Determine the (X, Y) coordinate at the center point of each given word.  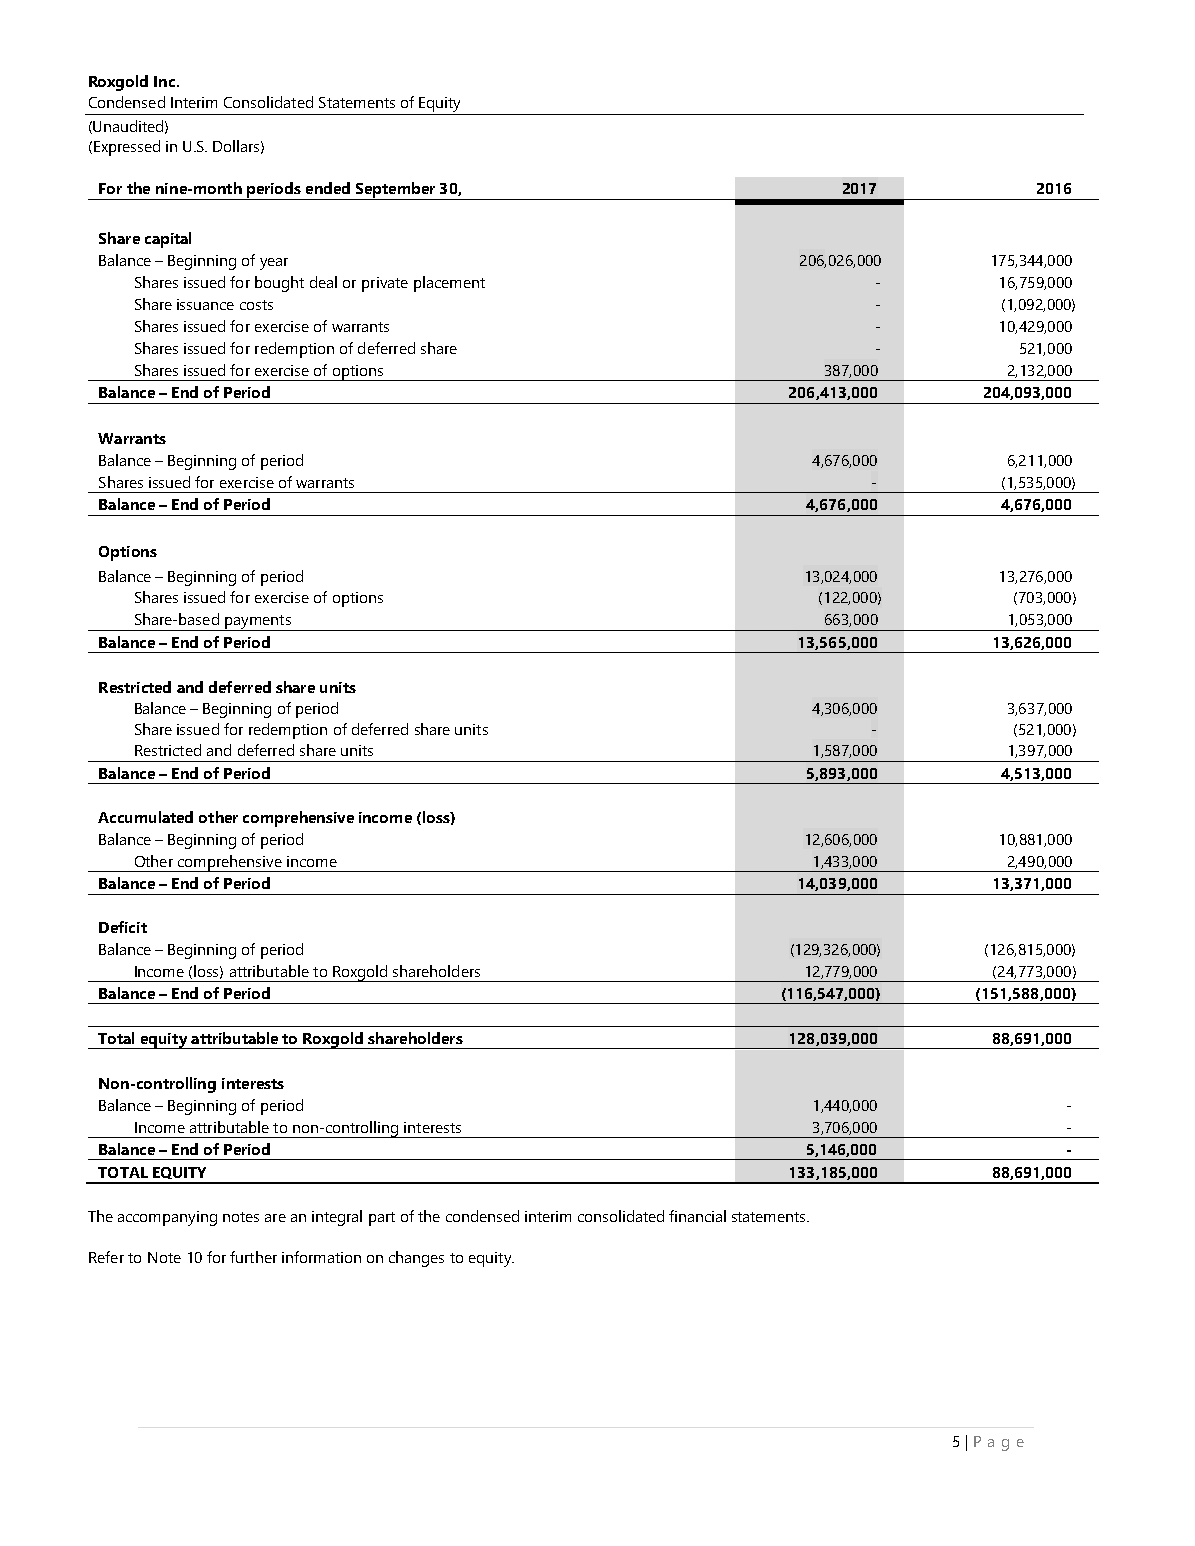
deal (323, 282)
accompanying (167, 1218)
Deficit (123, 927)
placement (449, 284)
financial (697, 1216)
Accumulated (145, 817)
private (385, 284)
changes (416, 1259)
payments (258, 623)
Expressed (127, 148)
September (395, 191)
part (382, 1219)
